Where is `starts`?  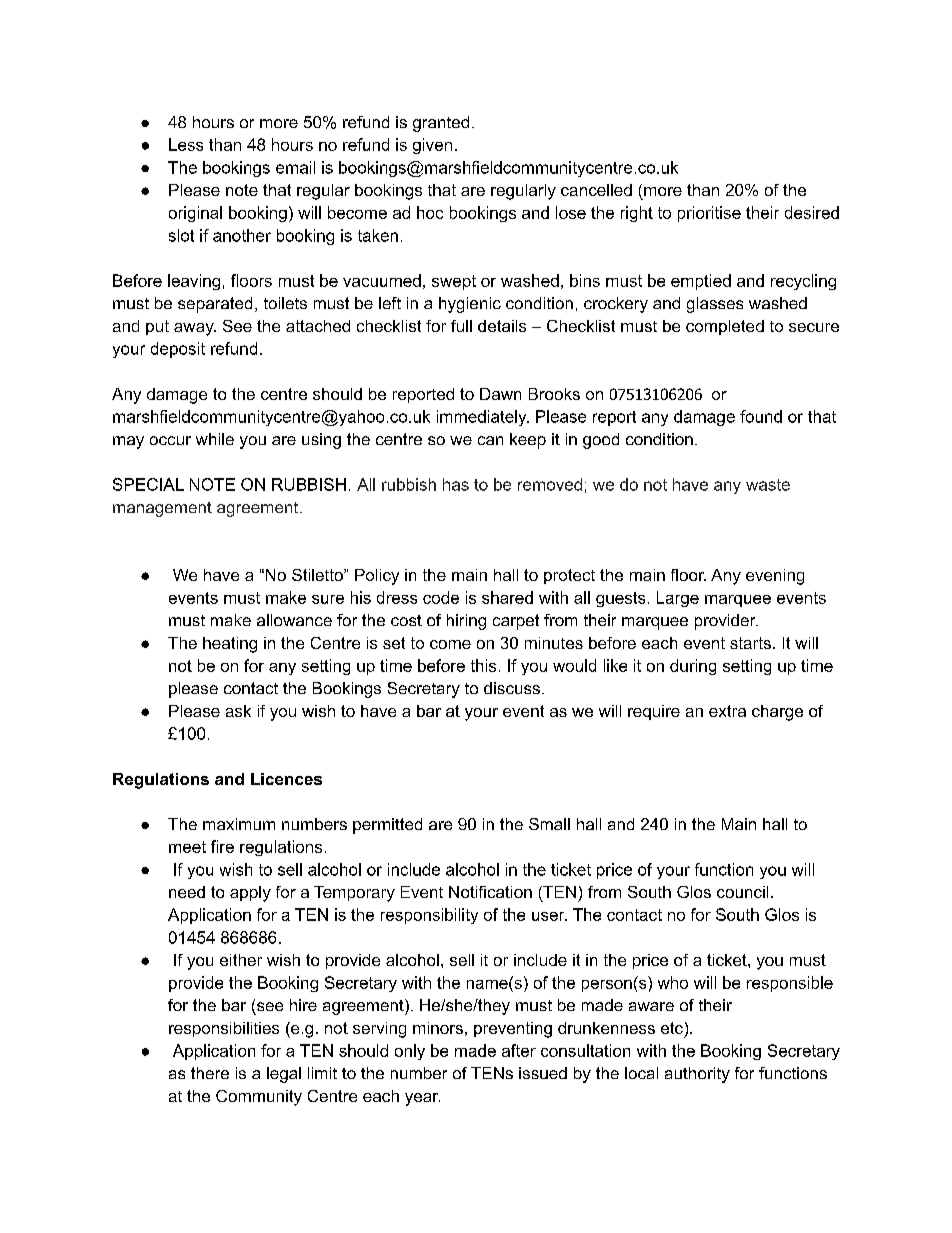 starts is located at coordinates (750, 643).
